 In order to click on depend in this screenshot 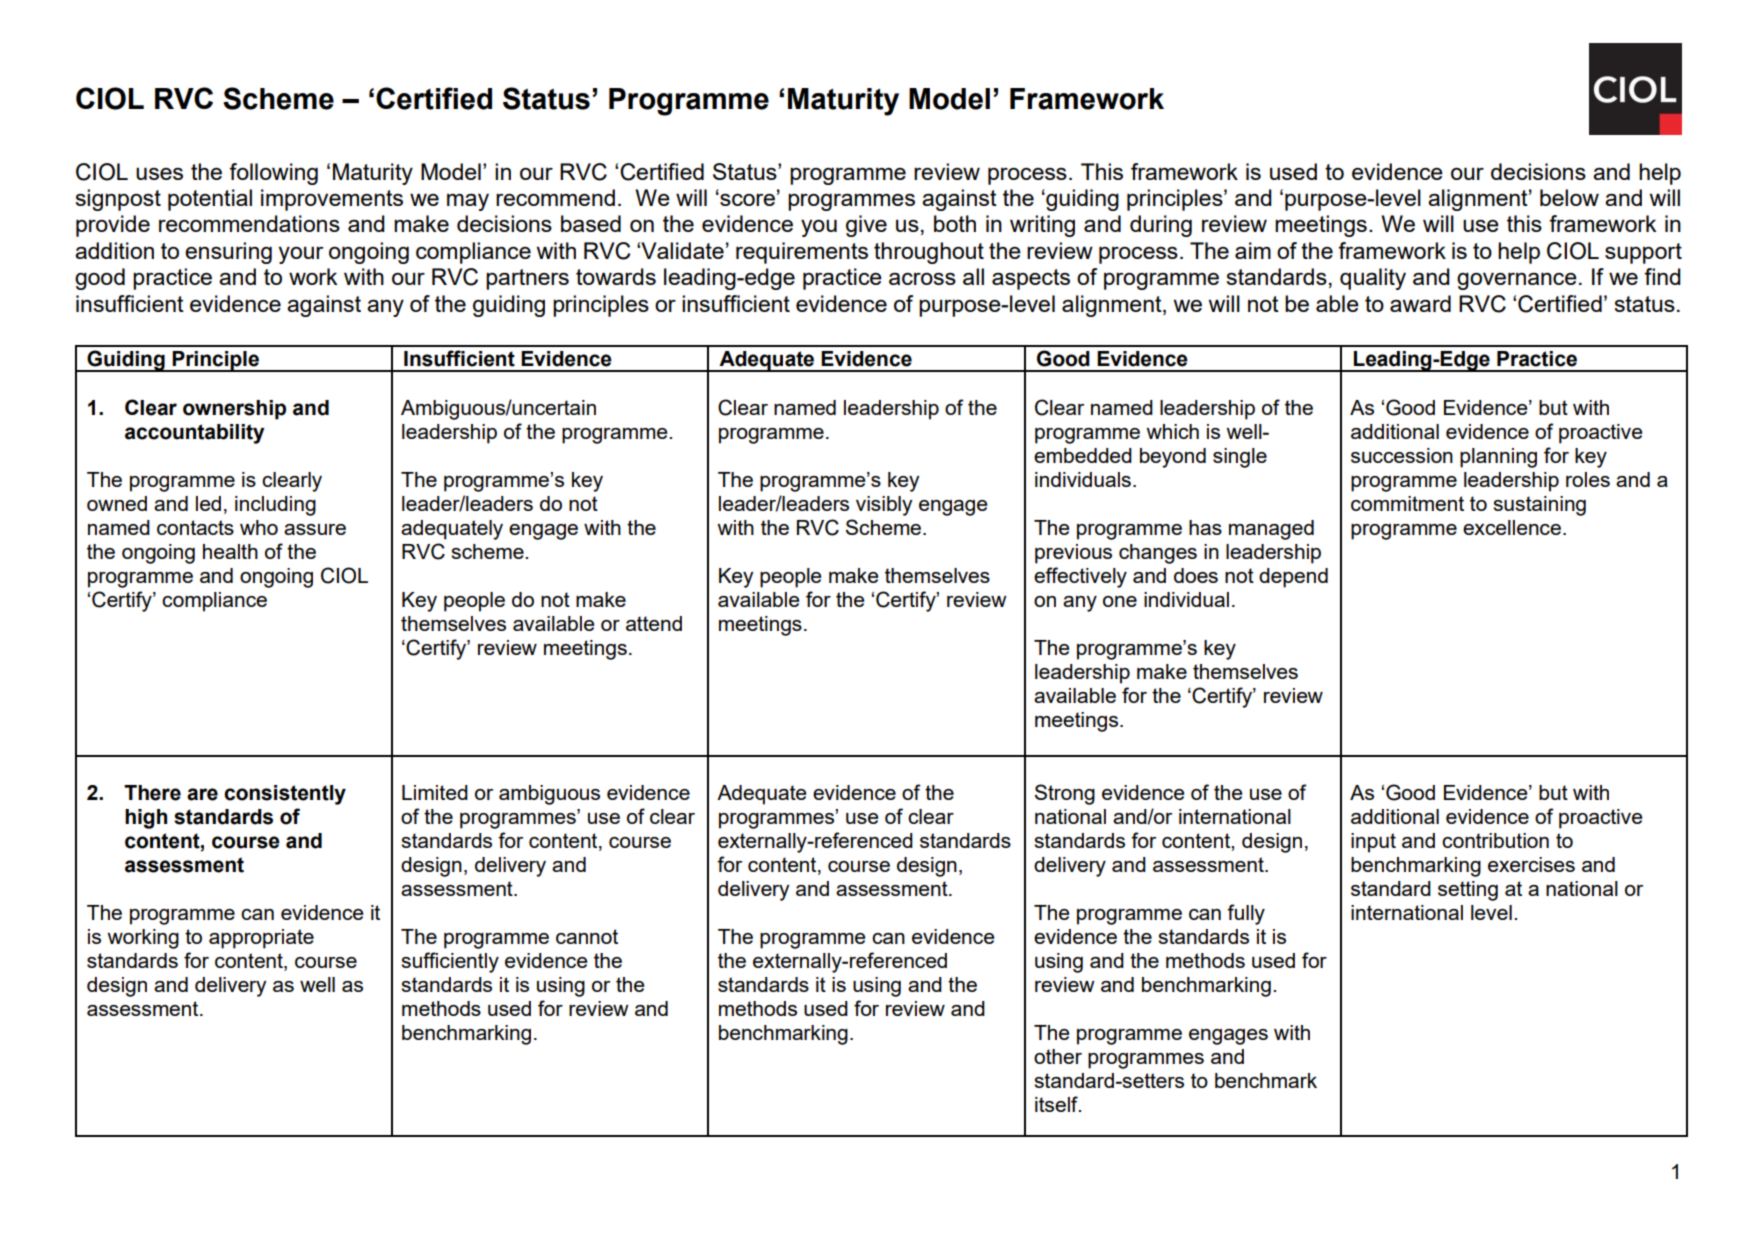, I will do `click(1293, 578)`.
